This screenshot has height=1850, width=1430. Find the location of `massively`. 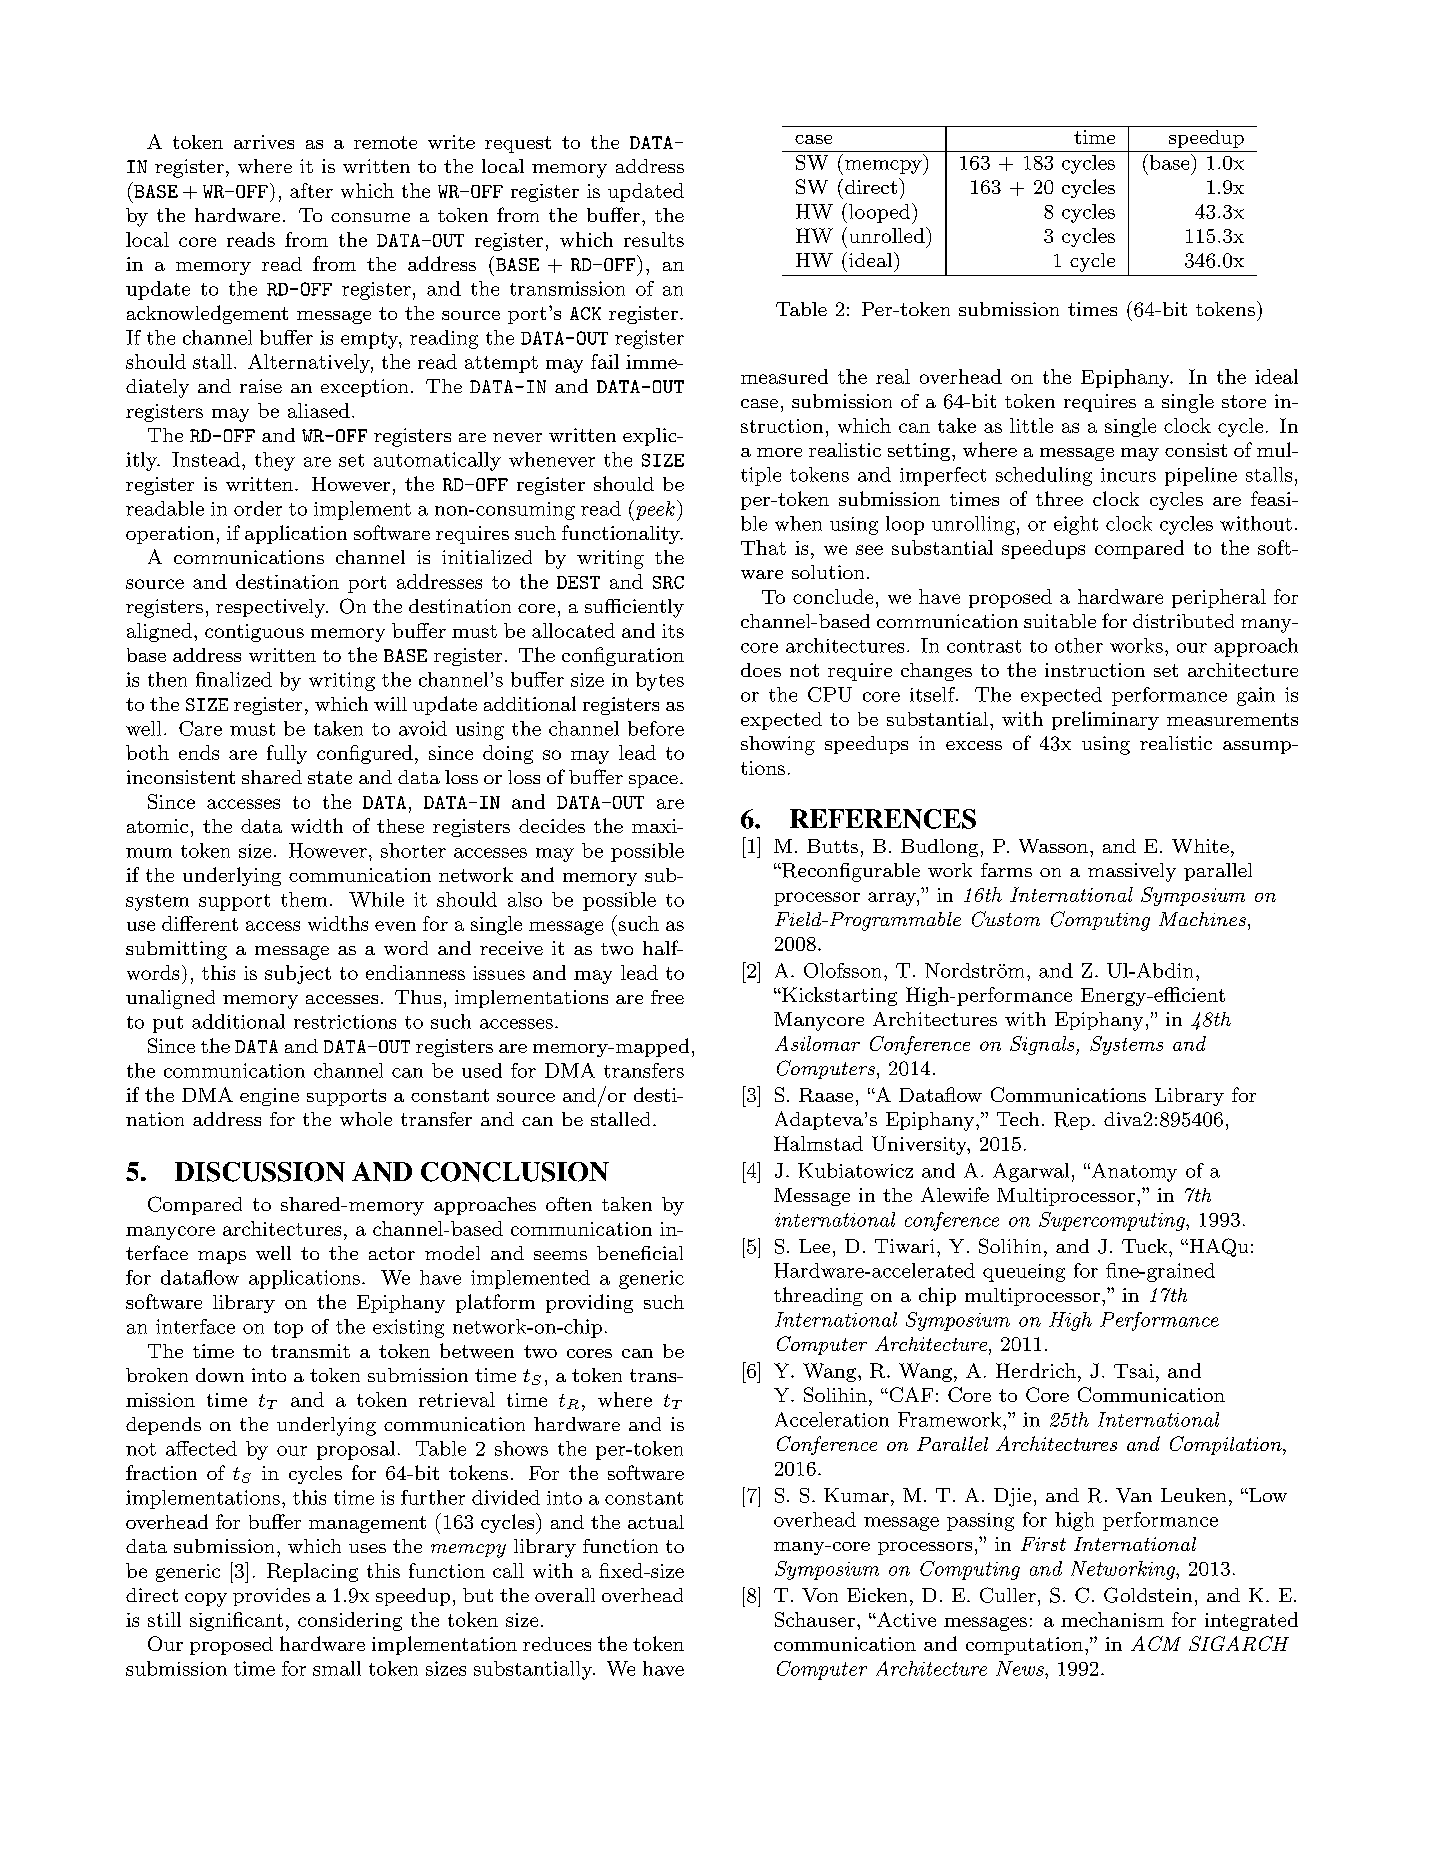

massively is located at coordinates (1132, 872).
